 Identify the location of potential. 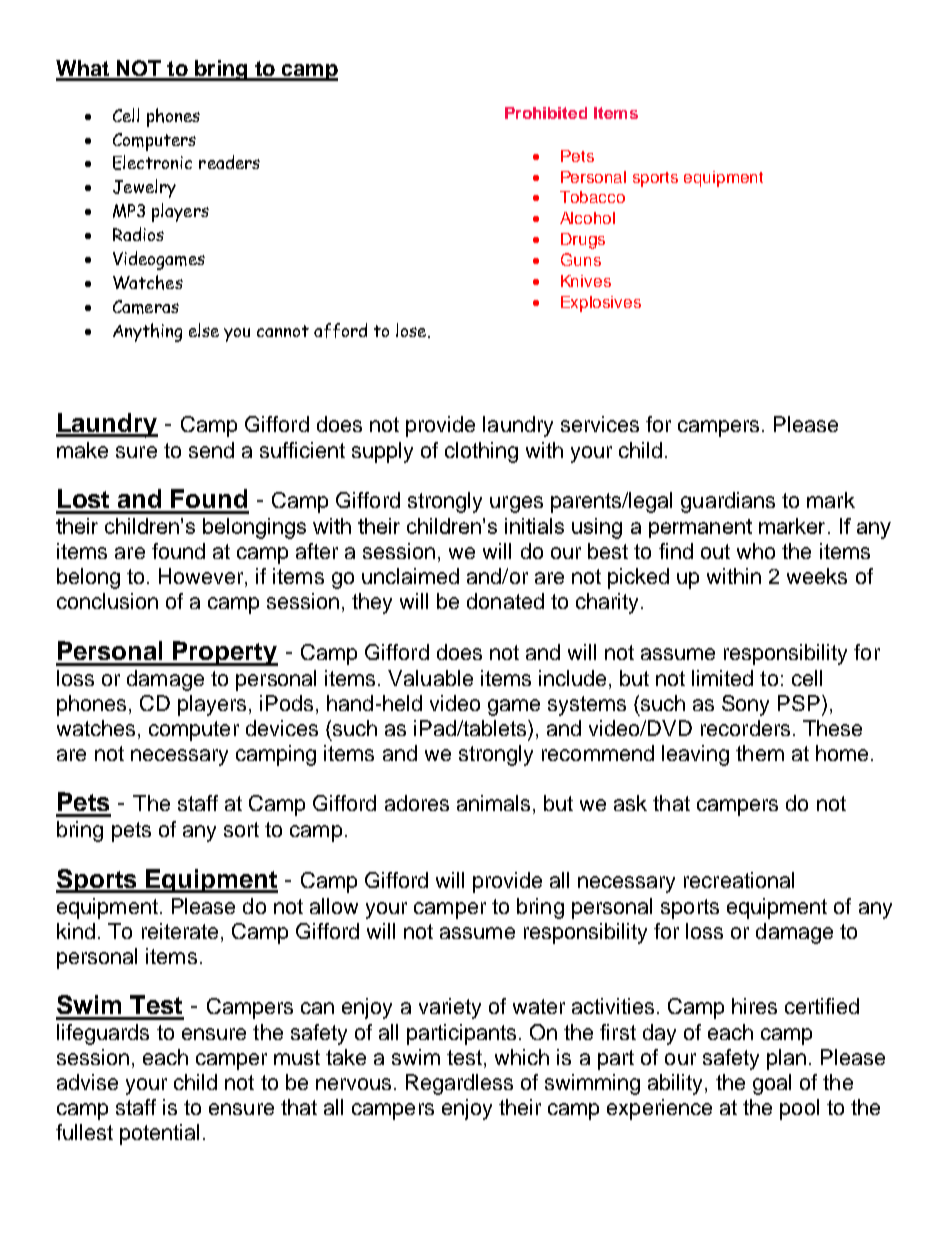
(159, 1134).
